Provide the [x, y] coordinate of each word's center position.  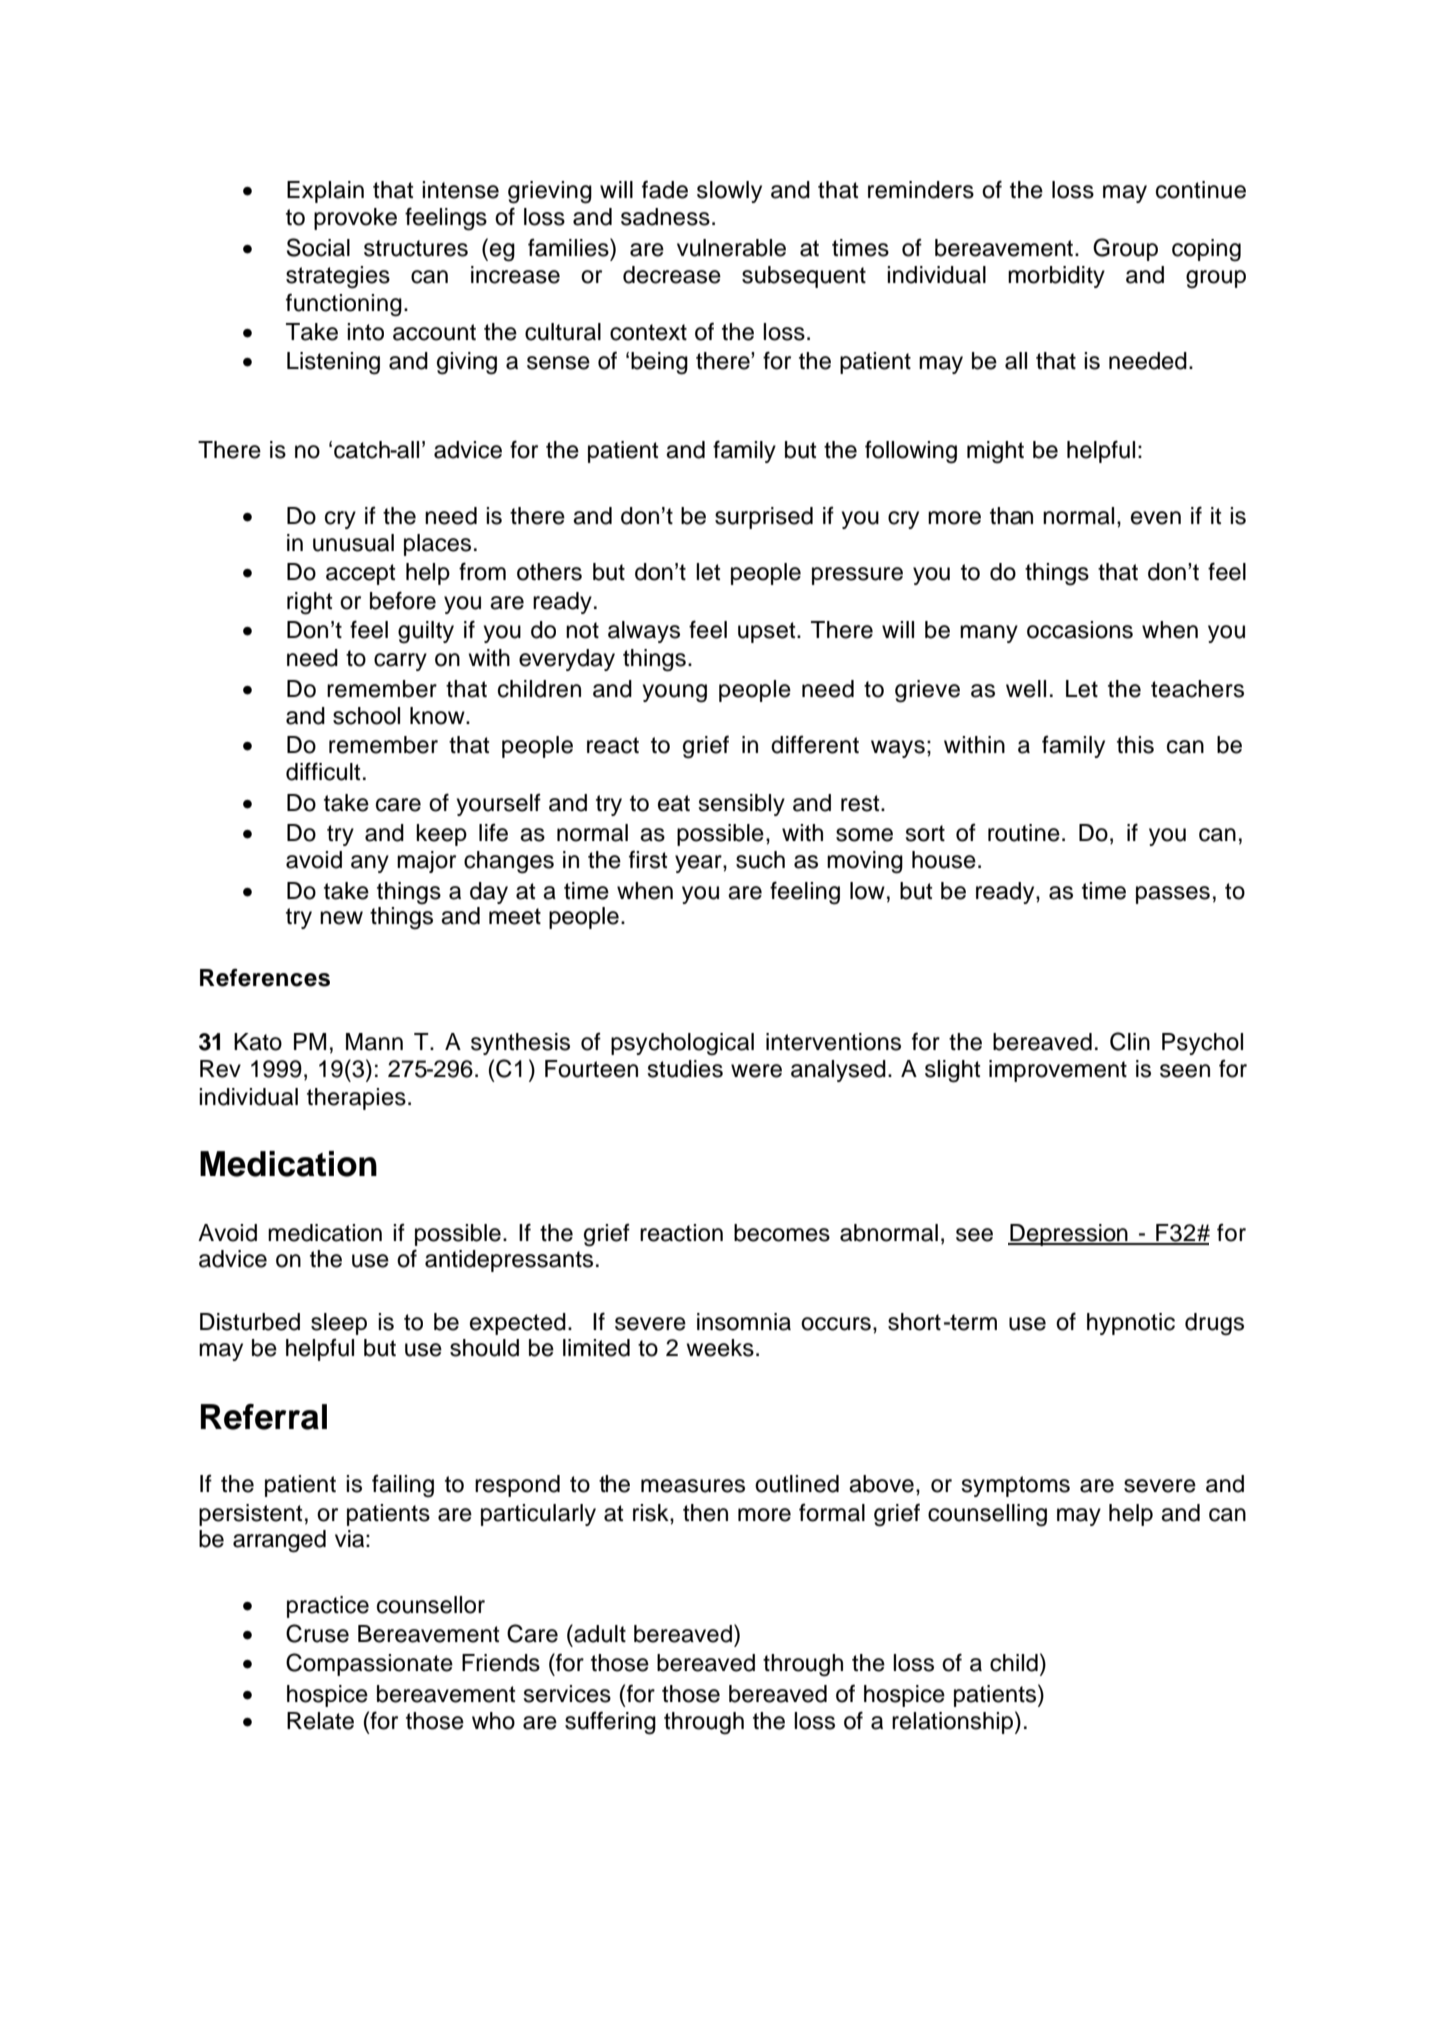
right [310, 603]
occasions [1080, 630]
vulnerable [731, 248]
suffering [610, 1723]
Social [318, 247]
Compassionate [369, 1664]
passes [1173, 895]
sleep [339, 1324]
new [341, 918]
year [699, 864]
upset [768, 632]
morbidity [1056, 277]
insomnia [744, 1322]
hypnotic [1131, 1324]
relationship [952, 1723]
